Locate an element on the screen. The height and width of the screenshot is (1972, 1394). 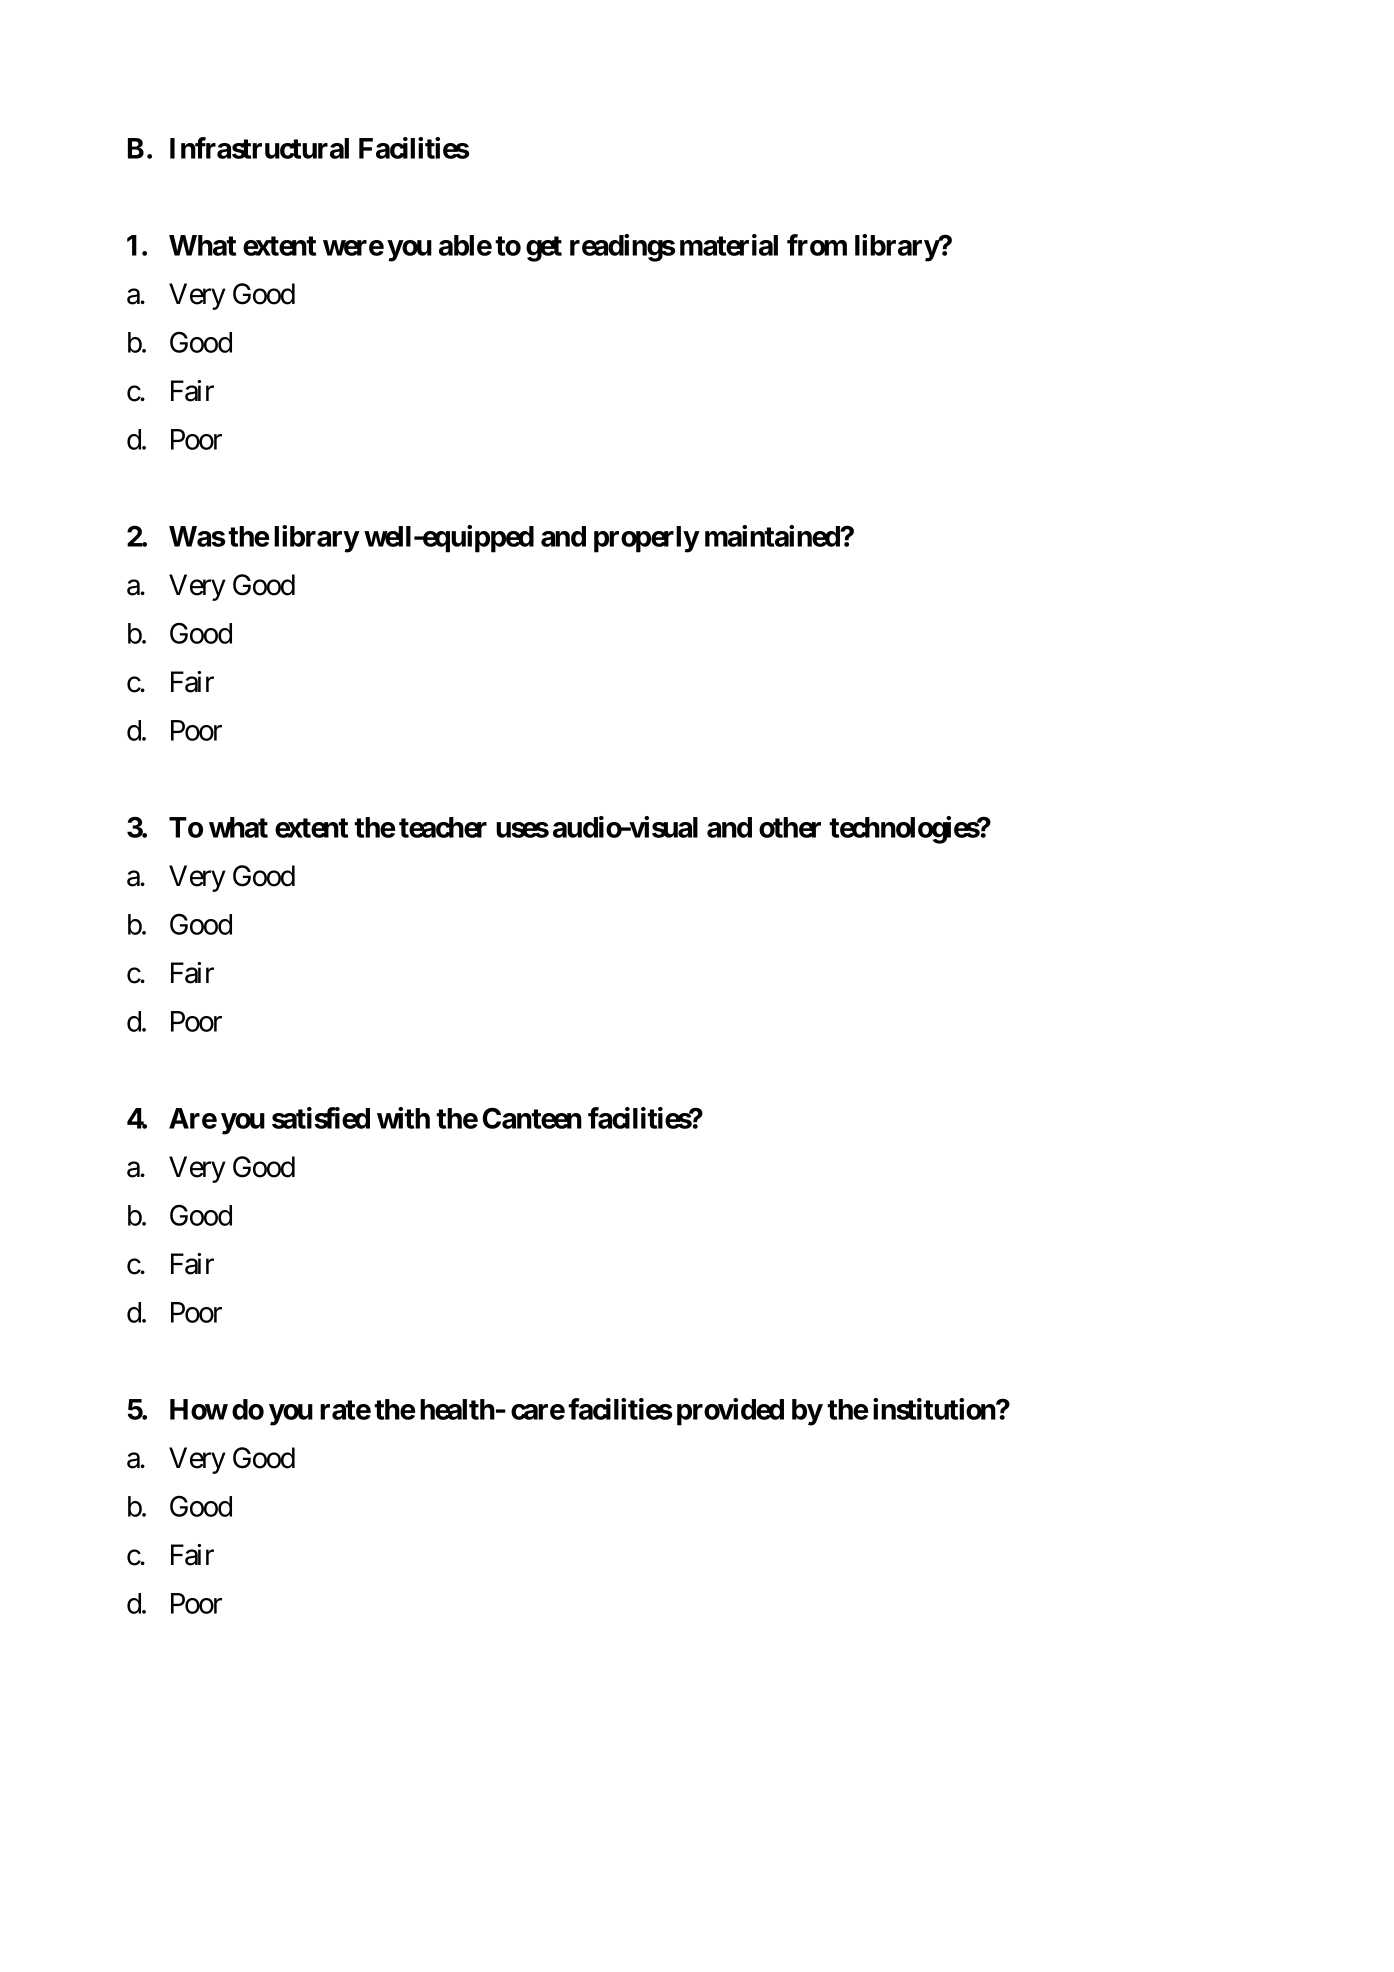
Infrastructural is located at coordinates (259, 148).
